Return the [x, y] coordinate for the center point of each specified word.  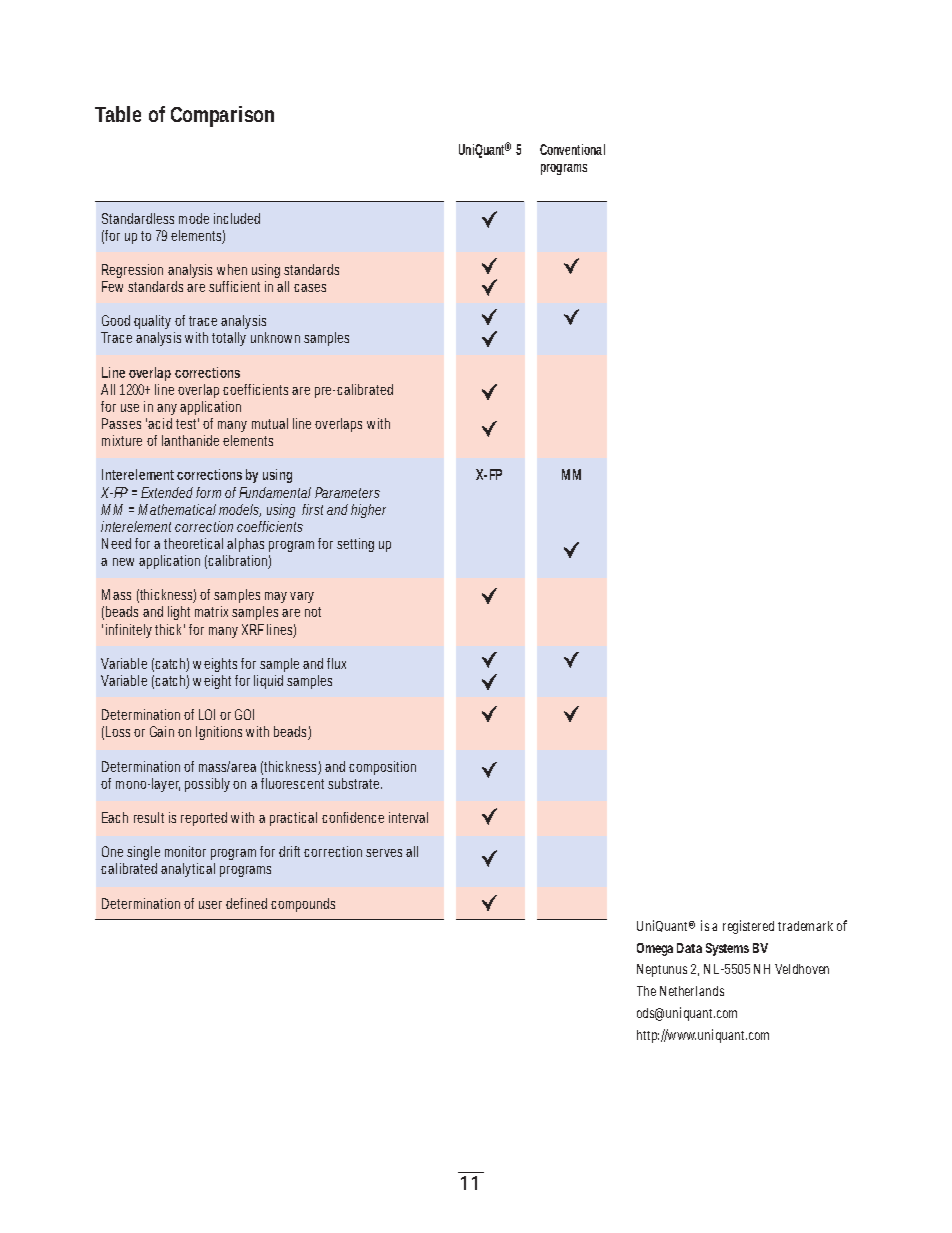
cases [310, 288]
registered [748, 927]
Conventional [572, 149]
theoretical [193, 543]
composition [382, 768]
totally [229, 339]
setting [355, 545]
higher [368, 511]
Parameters [347, 492]
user [210, 905]
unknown [275, 337]
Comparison [222, 116]
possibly [207, 785]
